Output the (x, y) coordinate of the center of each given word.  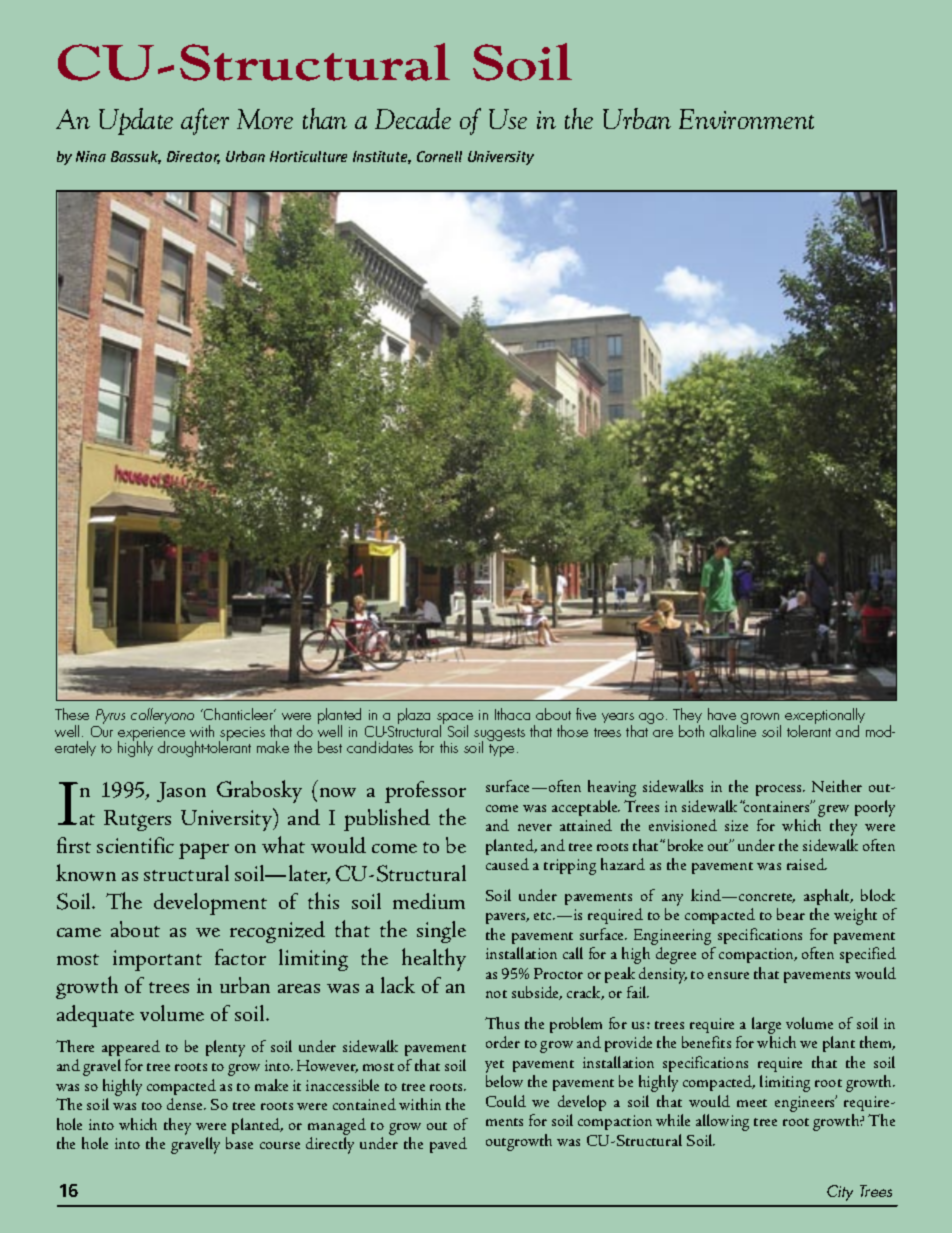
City (840, 1193)
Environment (746, 119)
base (239, 1143)
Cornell (439, 156)
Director (193, 157)
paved (448, 1145)
